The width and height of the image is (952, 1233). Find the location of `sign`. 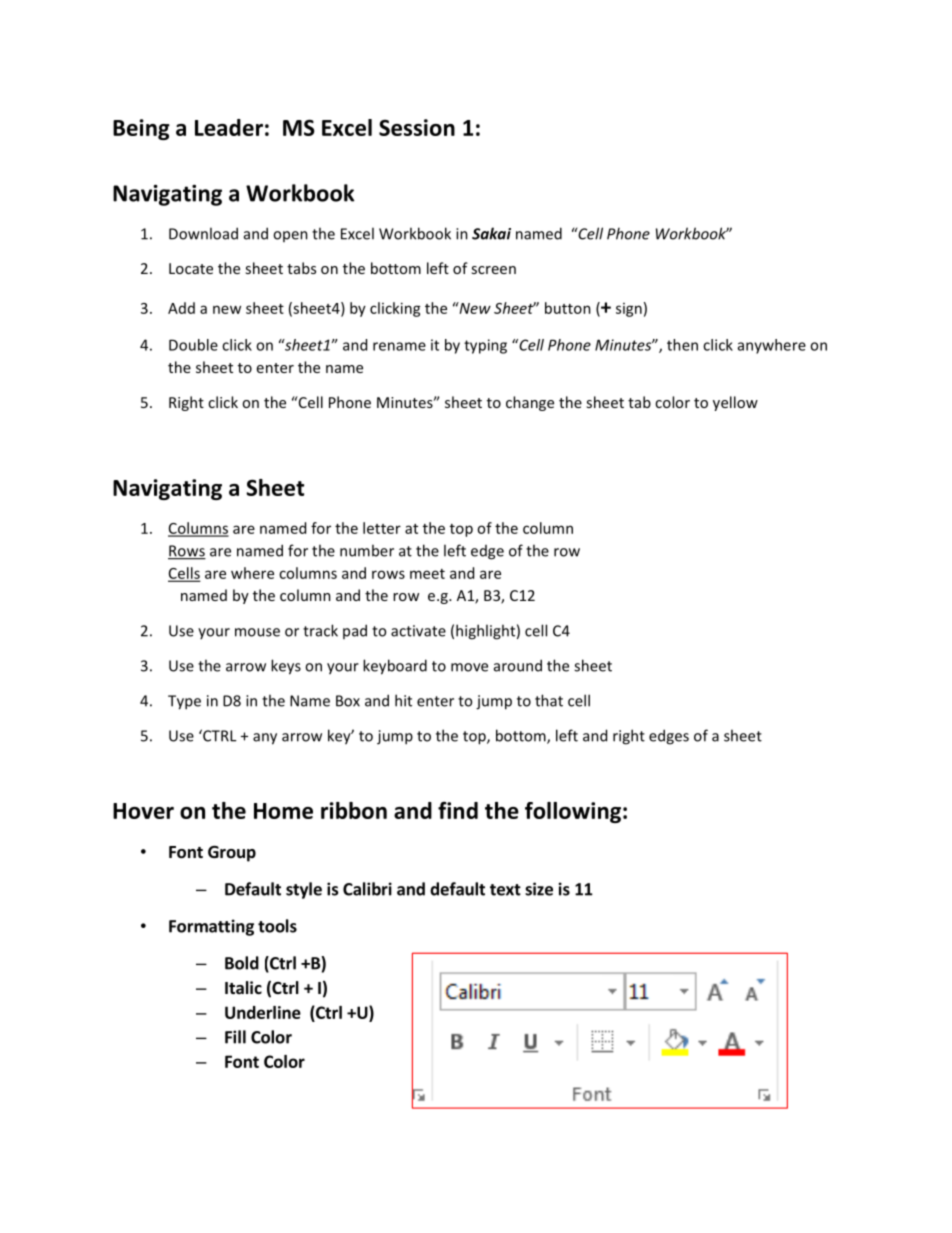

sign is located at coordinates (629, 310).
